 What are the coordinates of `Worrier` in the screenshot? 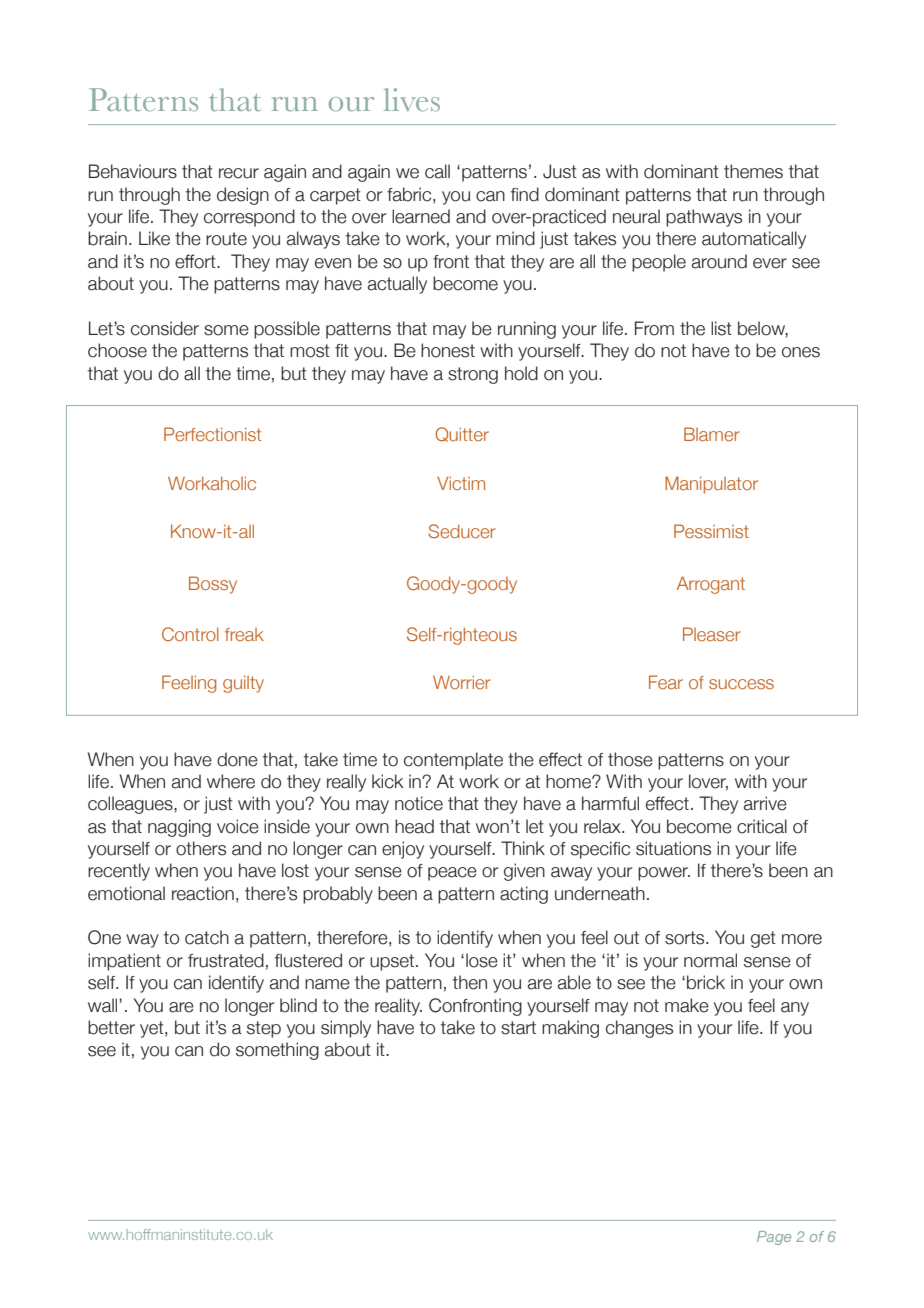 It's located at (462, 682).
